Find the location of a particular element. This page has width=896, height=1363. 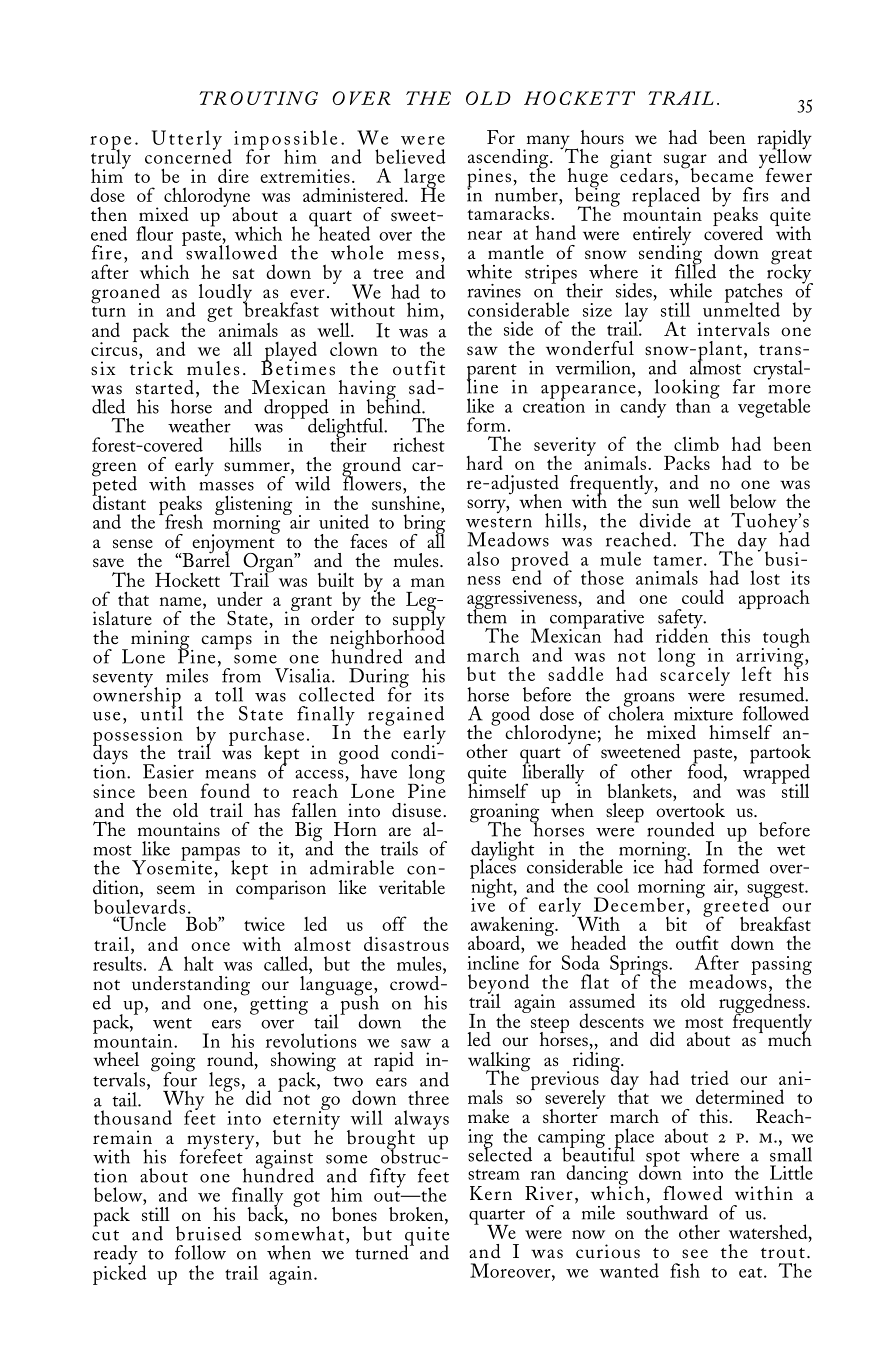

became is located at coordinates (720, 174).
